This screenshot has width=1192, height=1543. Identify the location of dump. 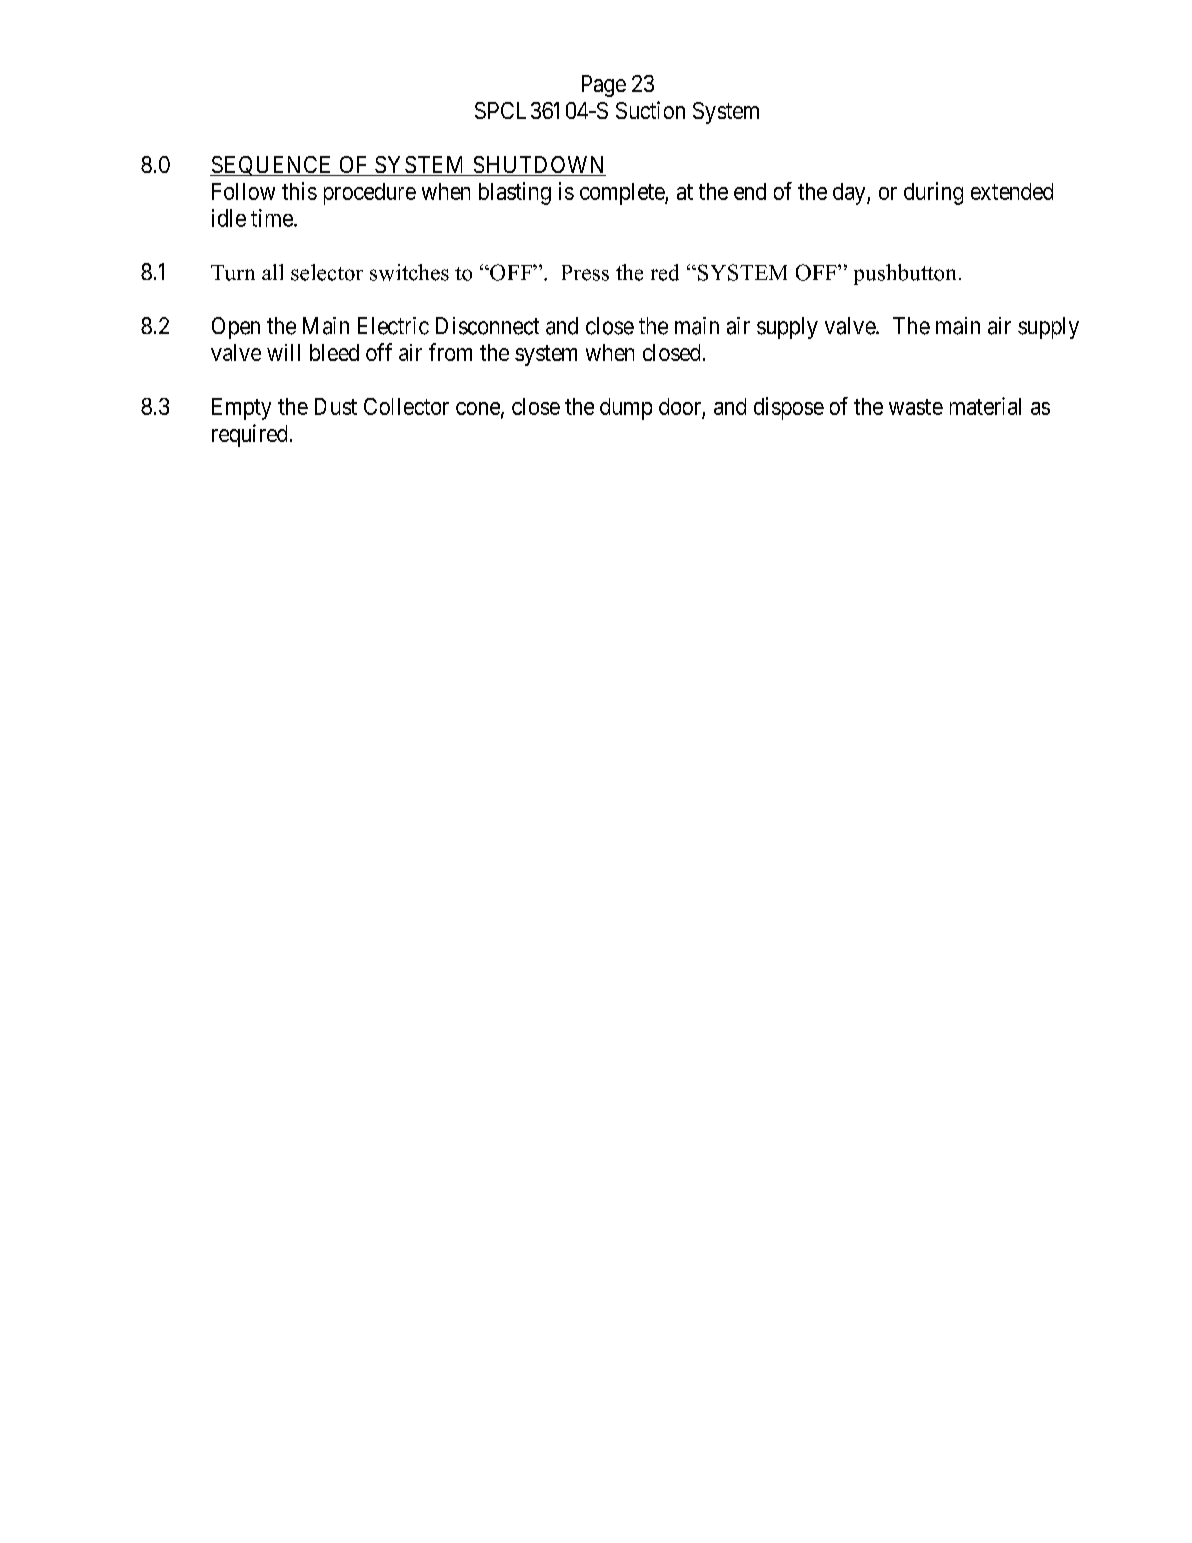
(626, 409).
